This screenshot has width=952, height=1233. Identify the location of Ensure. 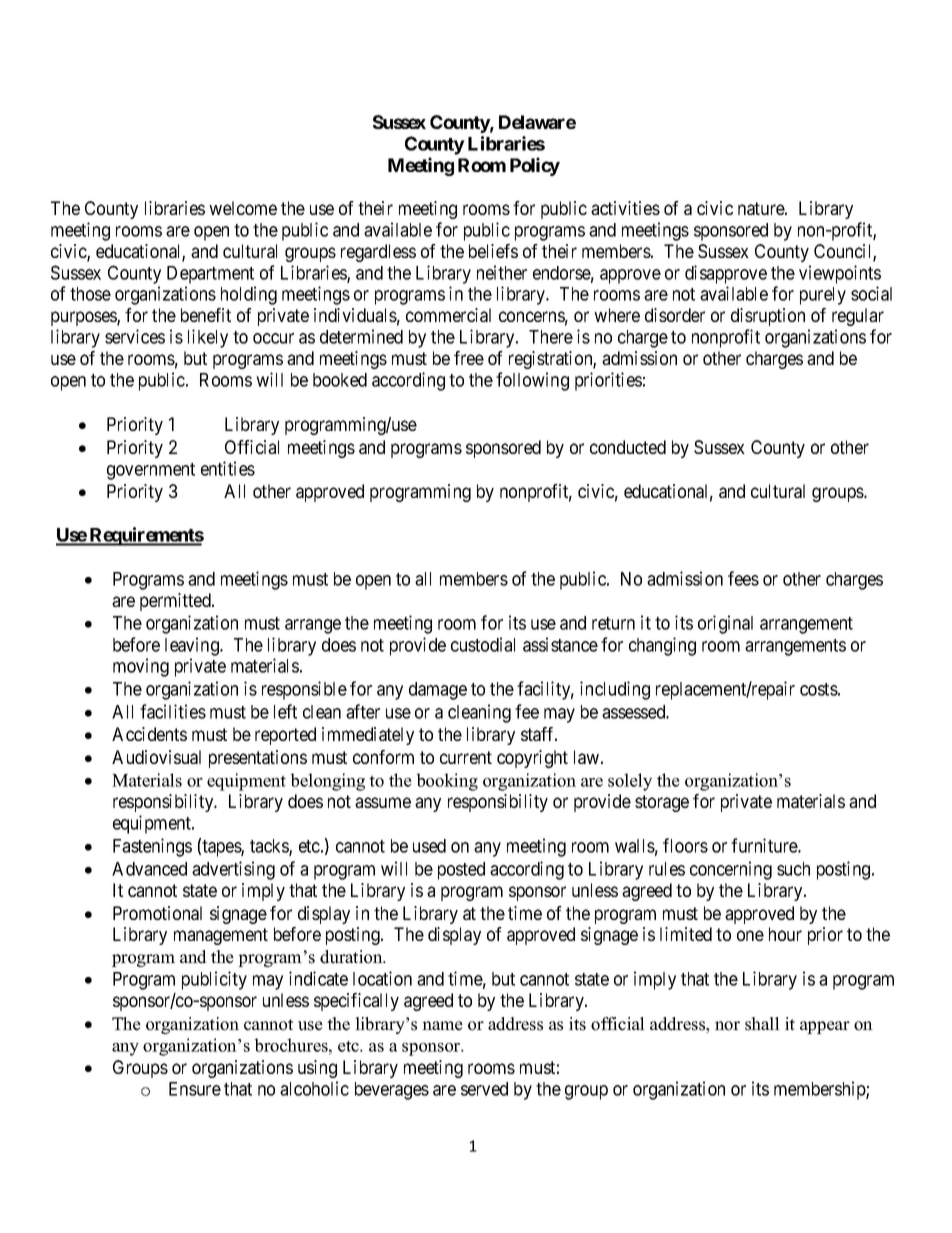
(195, 1089).
